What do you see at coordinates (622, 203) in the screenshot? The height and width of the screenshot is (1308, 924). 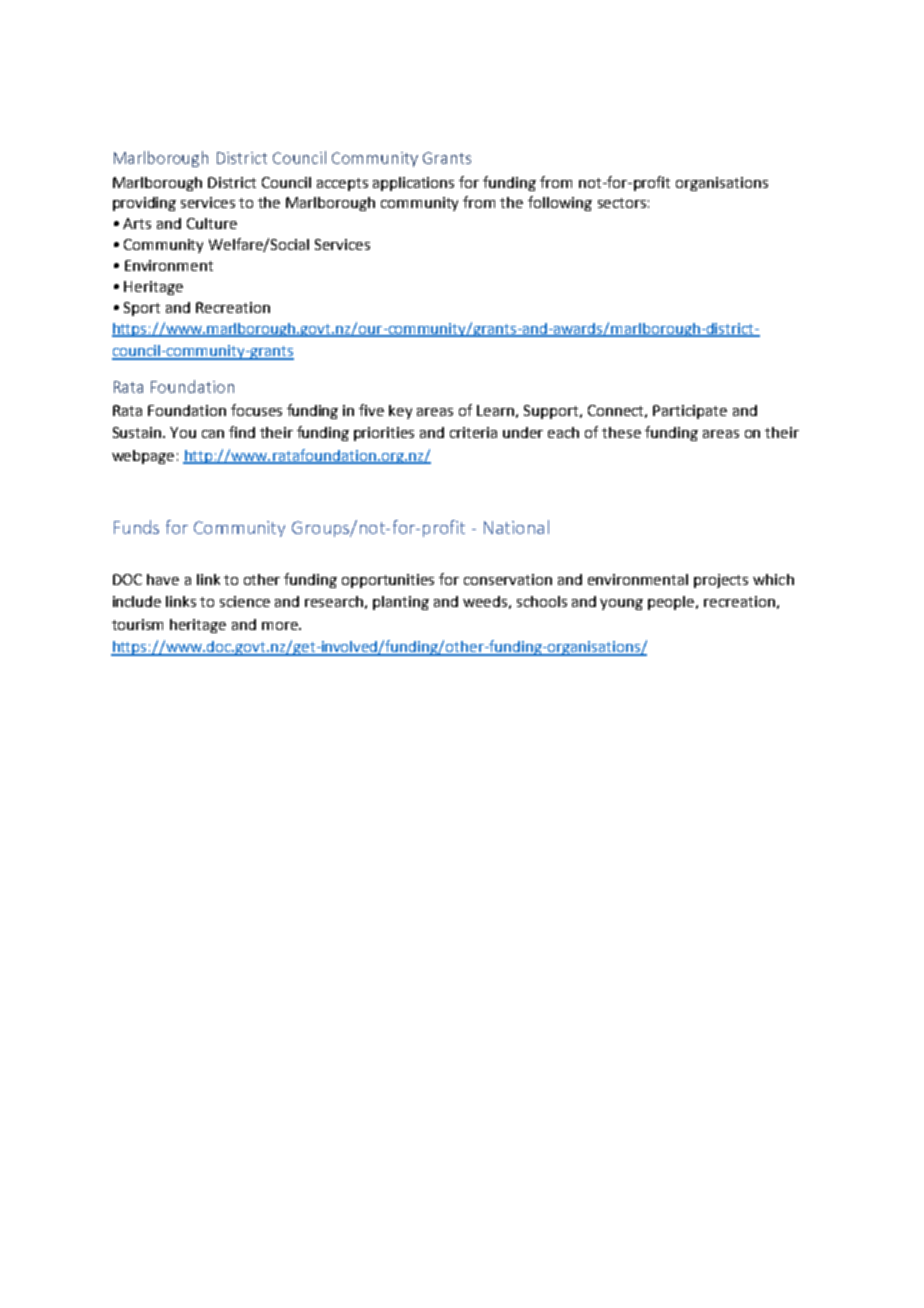 I see `sectors` at bounding box center [622, 203].
